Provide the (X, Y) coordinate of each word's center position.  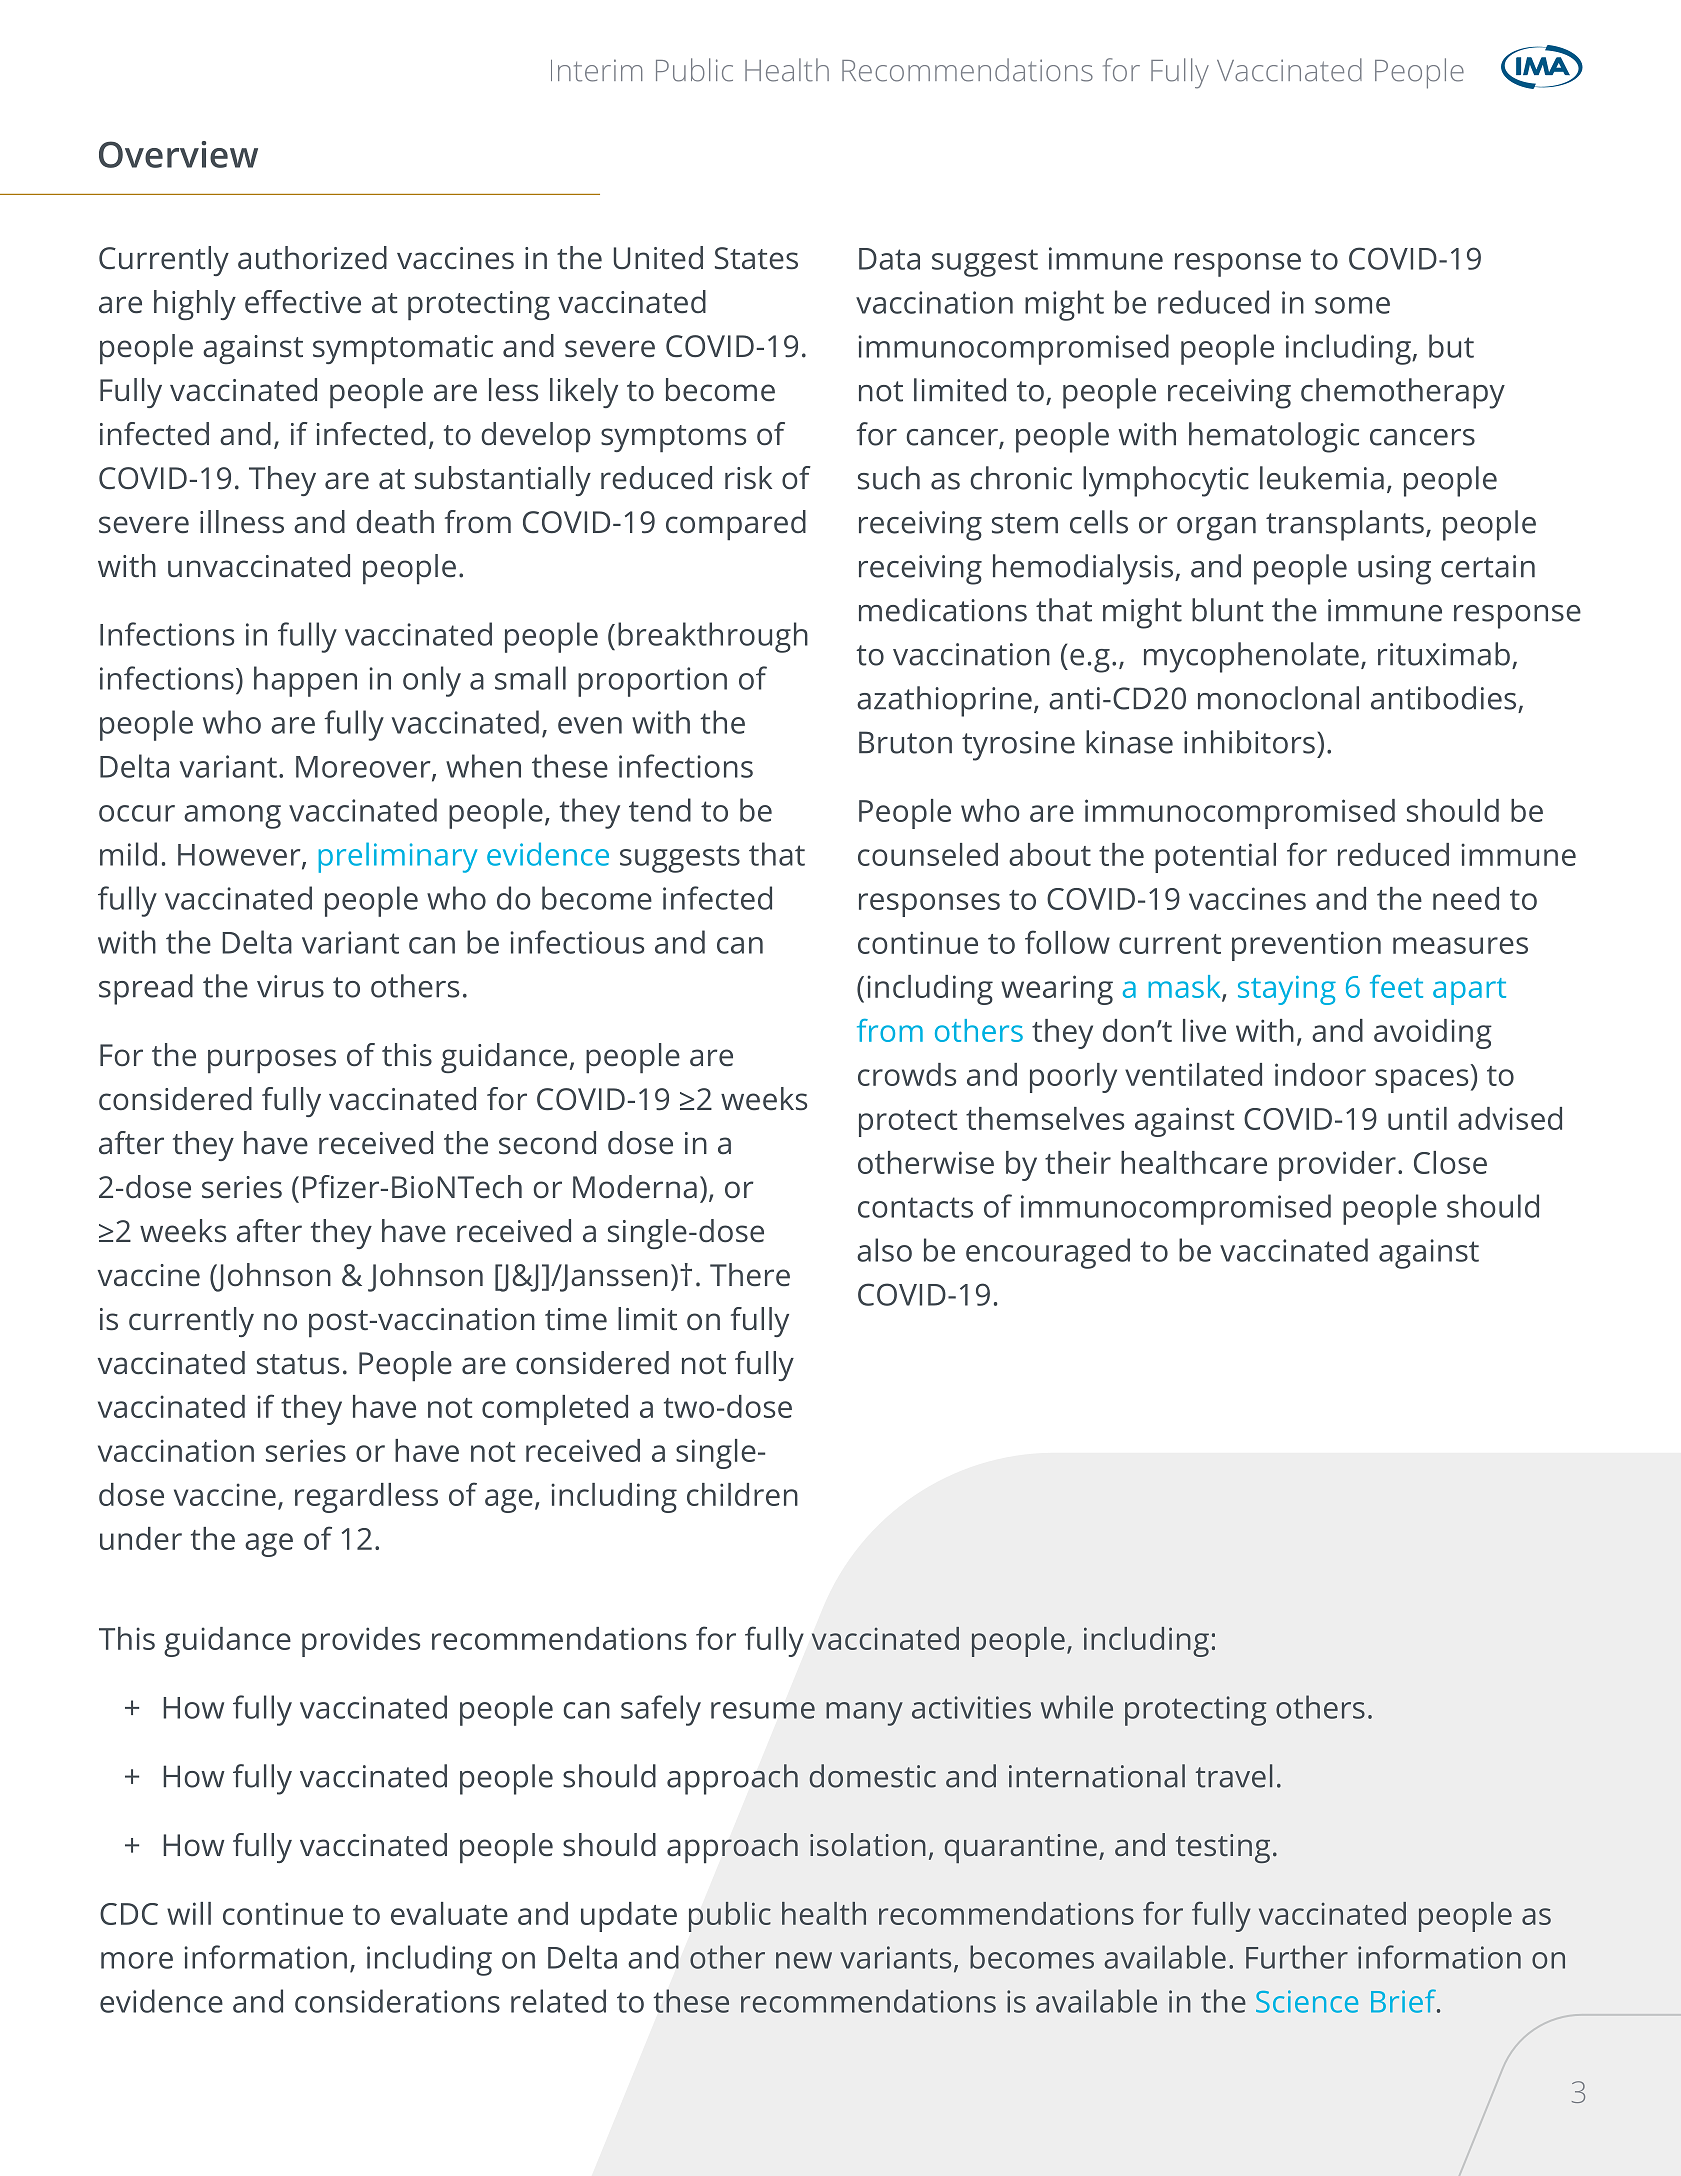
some (1352, 305)
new (804, 1960)
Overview (178, 154)
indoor (1320, 1074)
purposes (272, 1061)
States (756, 258)
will (189, 1913)
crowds (907, 1074)
